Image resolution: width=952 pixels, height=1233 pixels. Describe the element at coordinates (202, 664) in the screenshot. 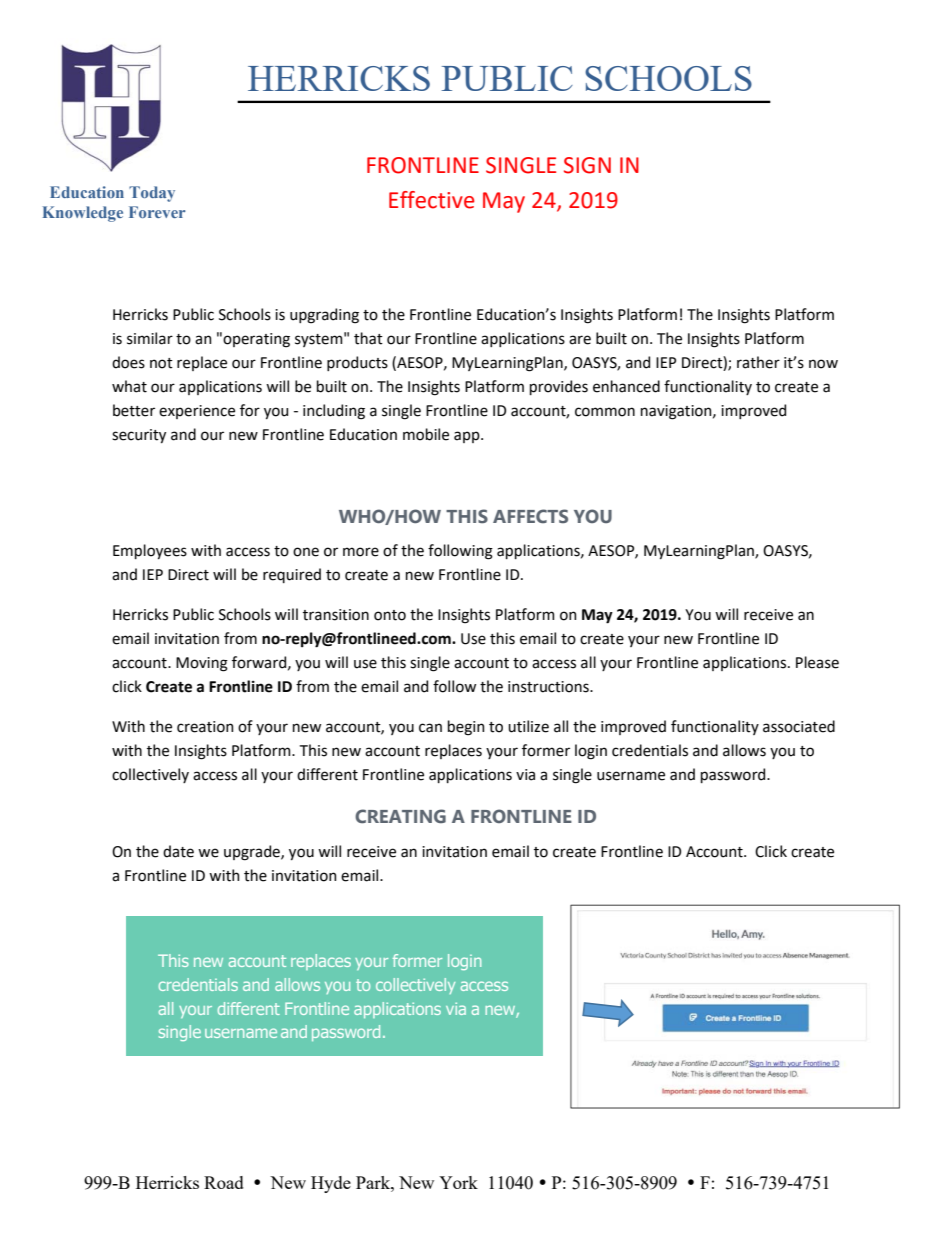

I see `Moving` at that location.
